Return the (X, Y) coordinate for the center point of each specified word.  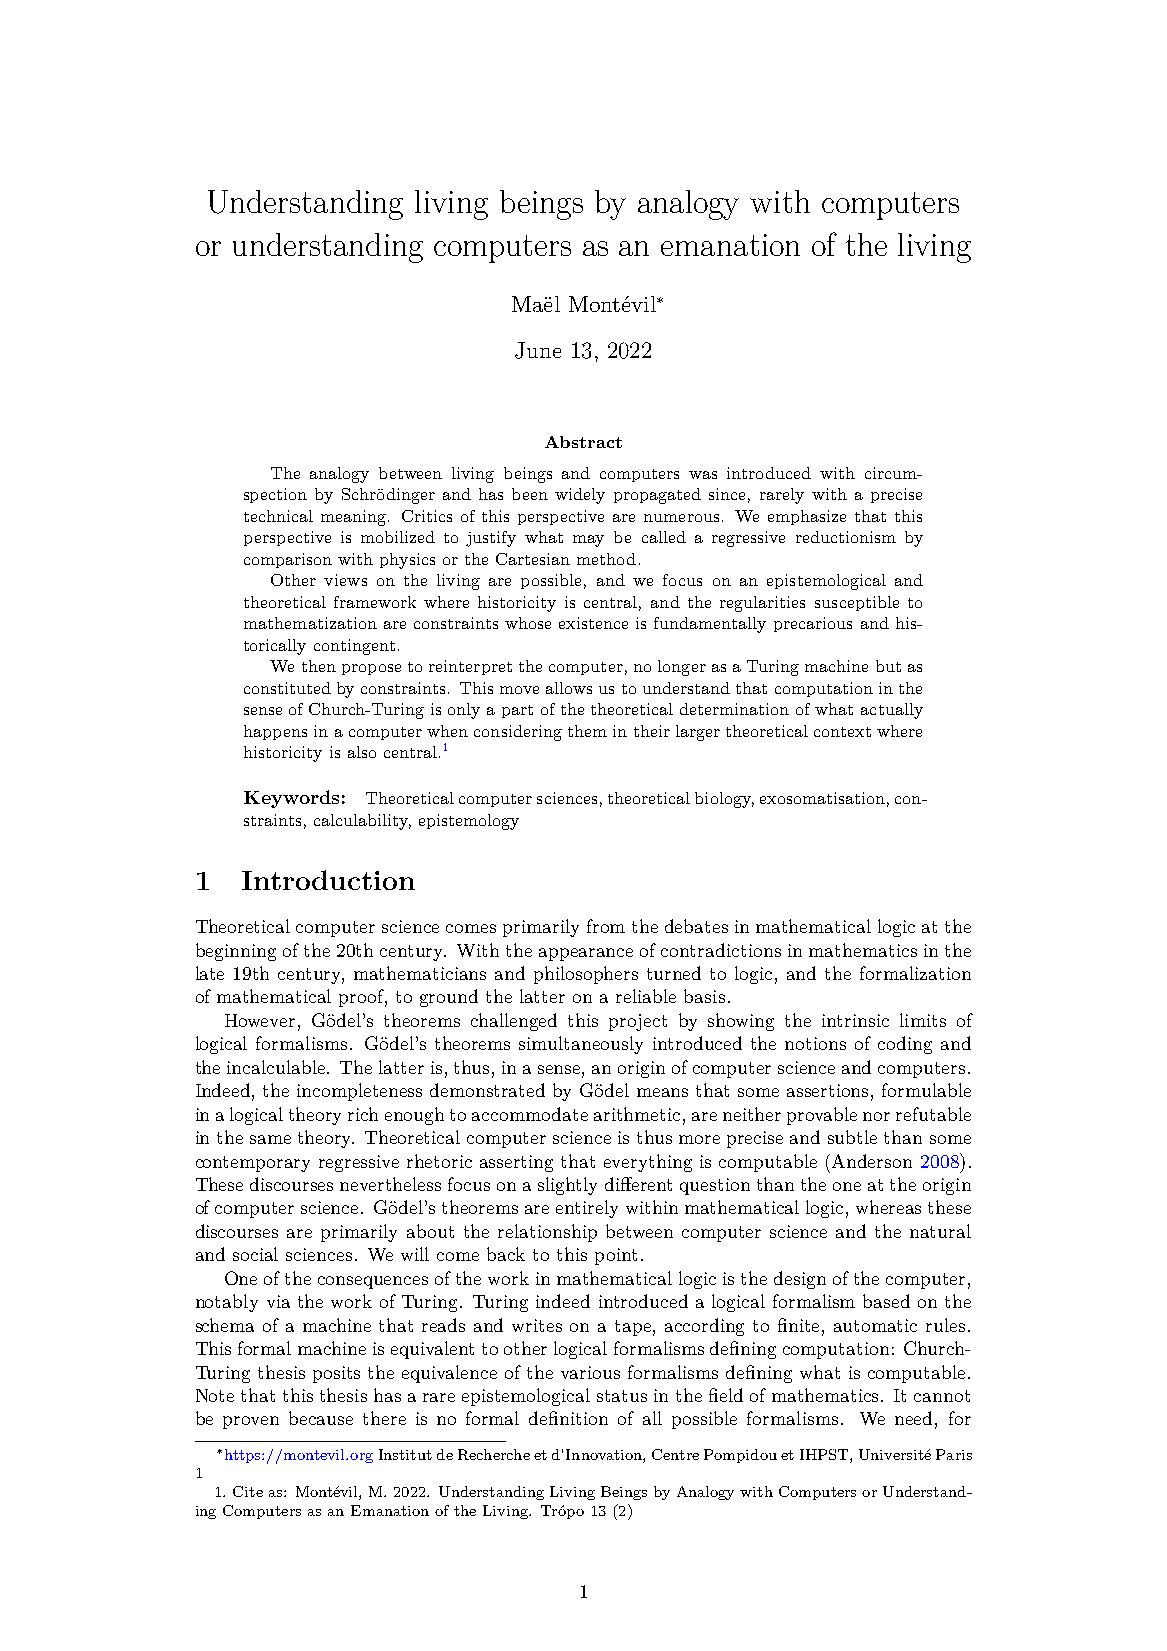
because (321, 1418)
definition (568, 1418)
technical (278, 516)
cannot (942, 1396)
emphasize (807, 517)
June (538, 350)
